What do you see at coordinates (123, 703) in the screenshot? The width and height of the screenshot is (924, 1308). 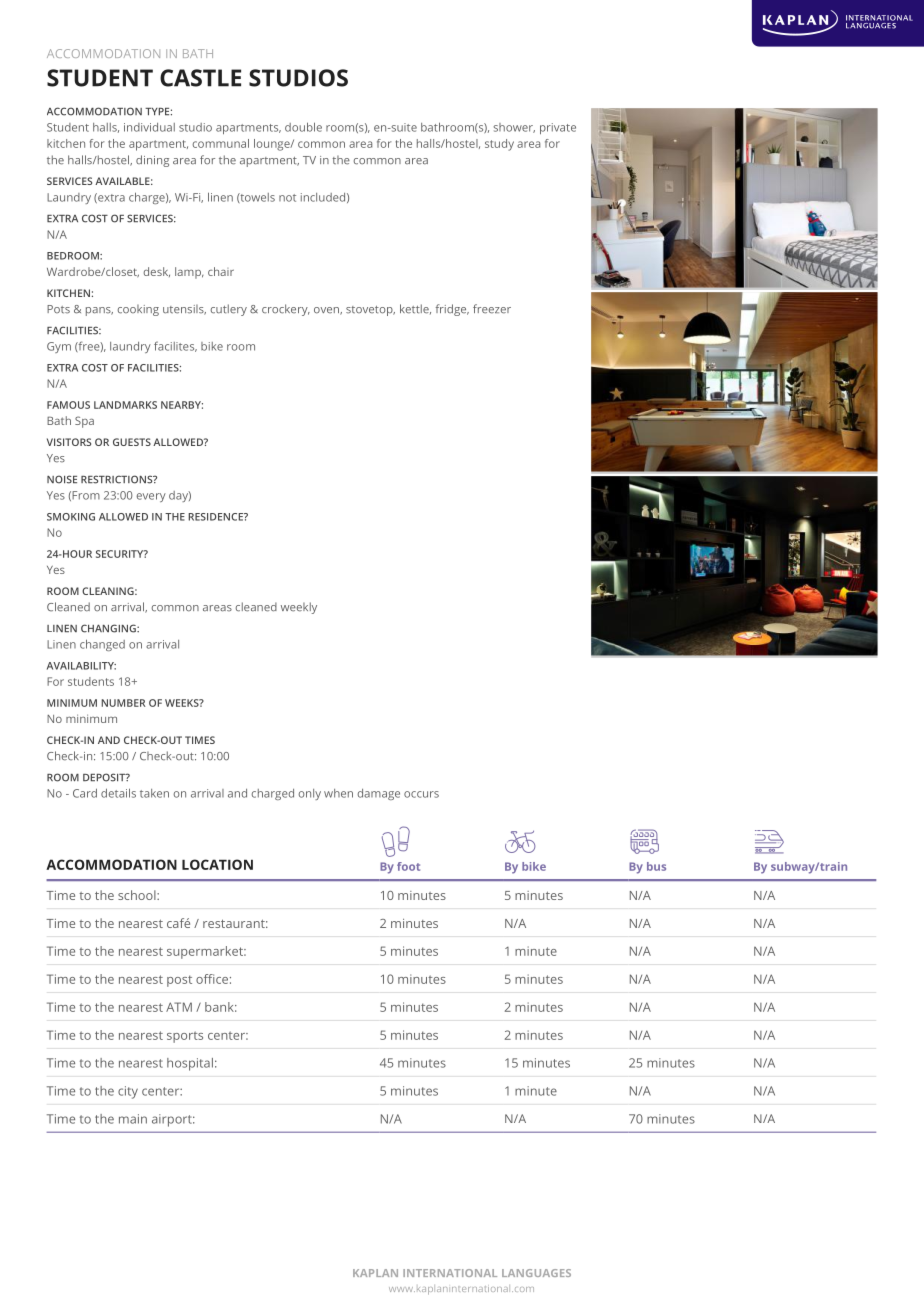 I see `NUMBER` at bounding box center [123, 703].
